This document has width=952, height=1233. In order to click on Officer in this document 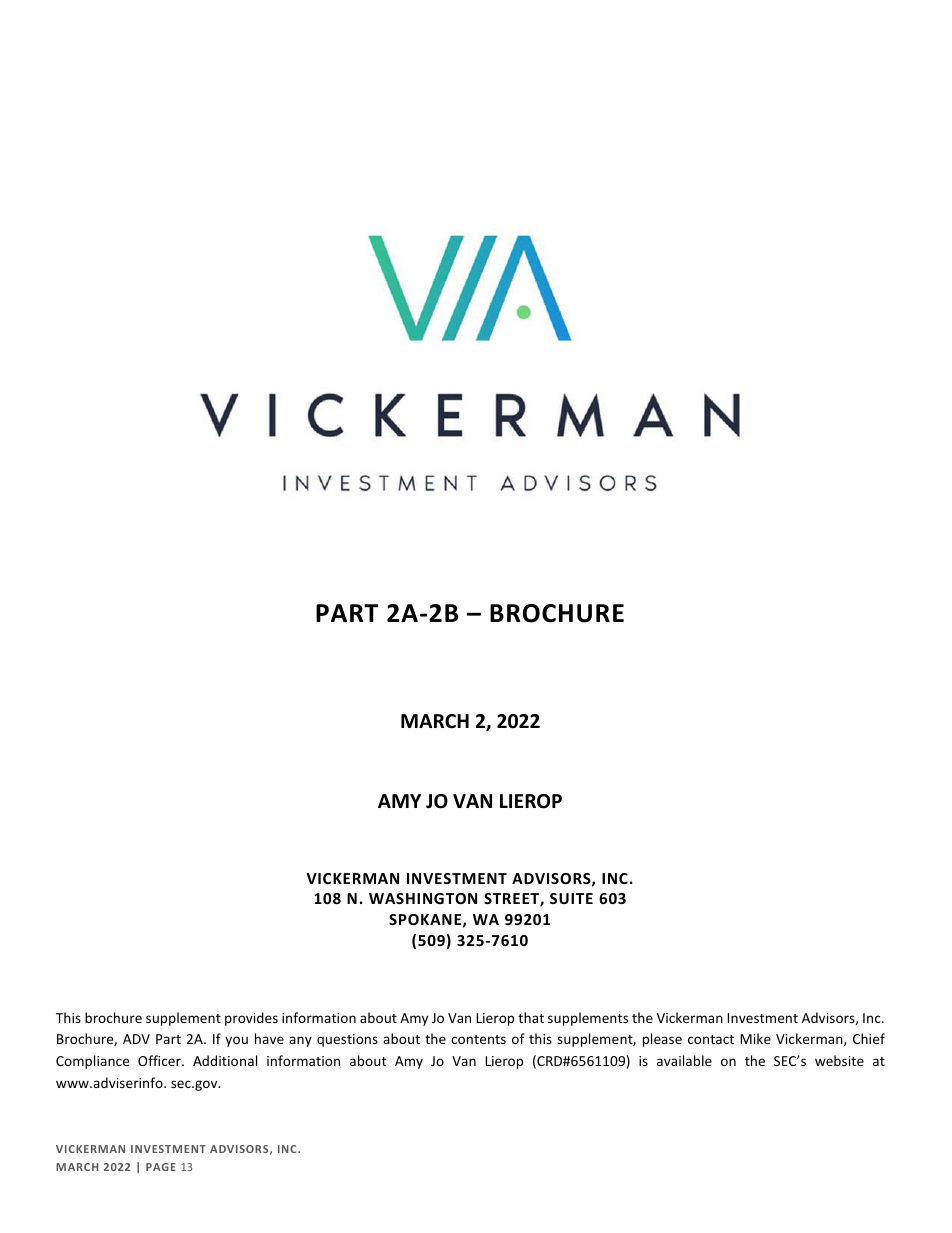, I will do `click(160, 1060)`.
